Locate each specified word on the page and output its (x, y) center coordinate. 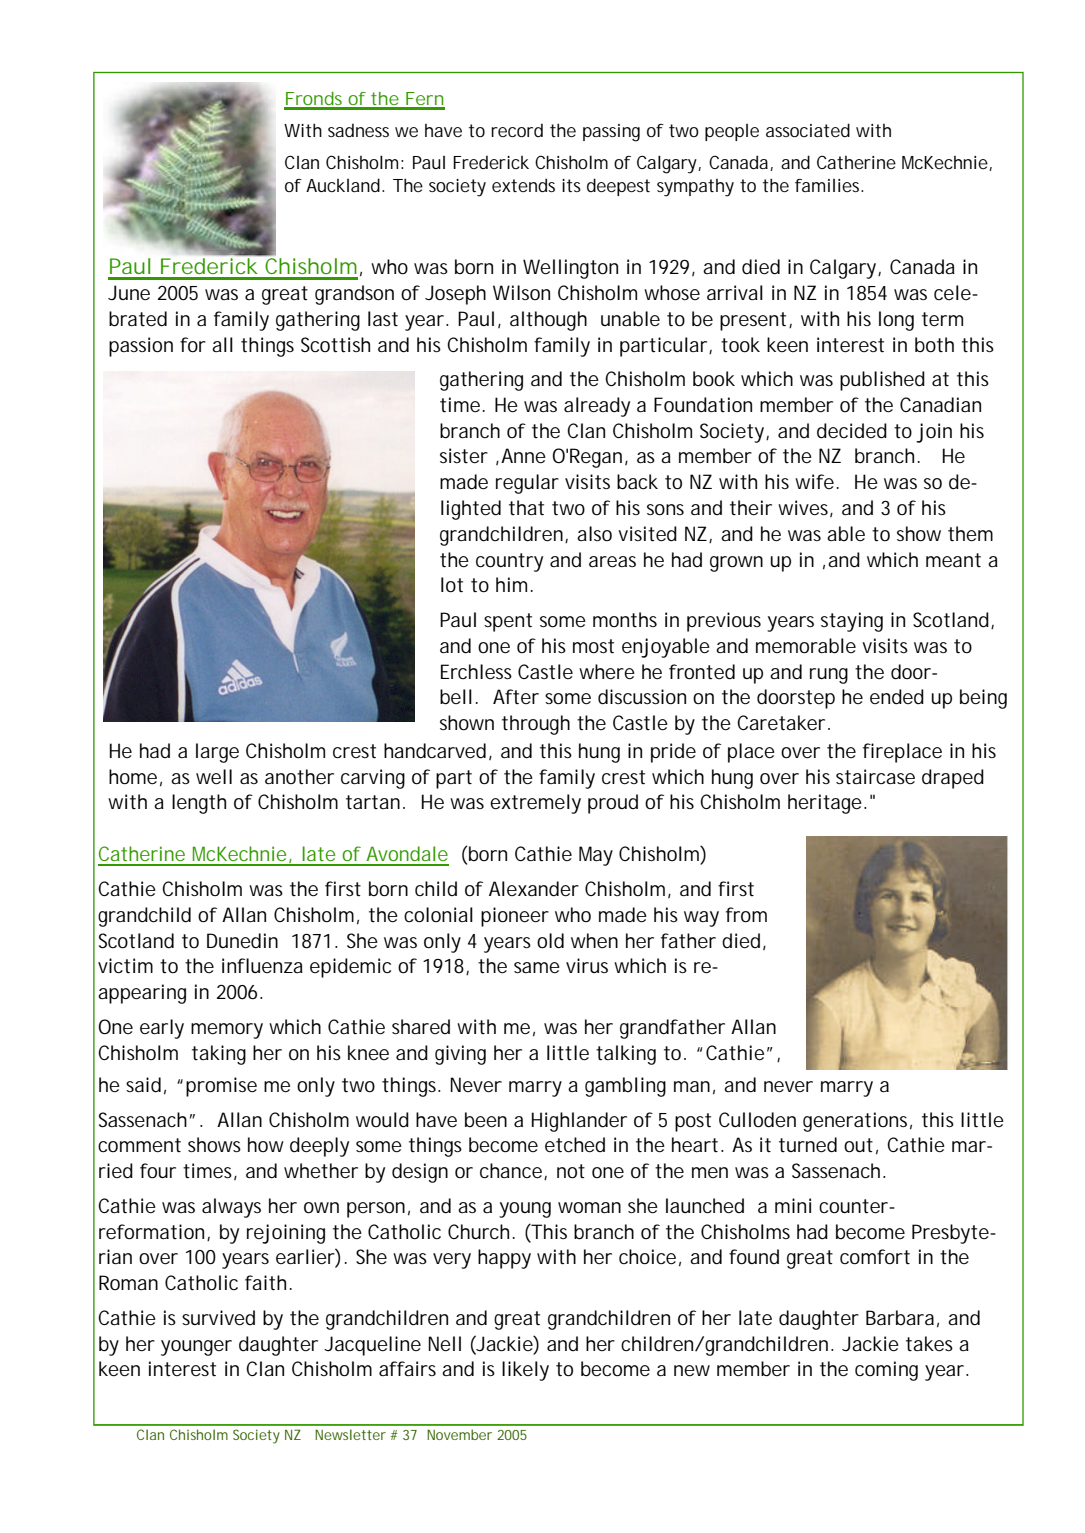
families (829, 185)
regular (527, 484)
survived (218, 1318)
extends (523, 185)
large (217, 753)
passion (141, 347)
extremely (535, 804)
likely (525, 1371)
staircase (875, 777)
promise (221, 1087)
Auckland (343, 185)
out (858, 1145)
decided (852, 431)
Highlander (579, 1122)
